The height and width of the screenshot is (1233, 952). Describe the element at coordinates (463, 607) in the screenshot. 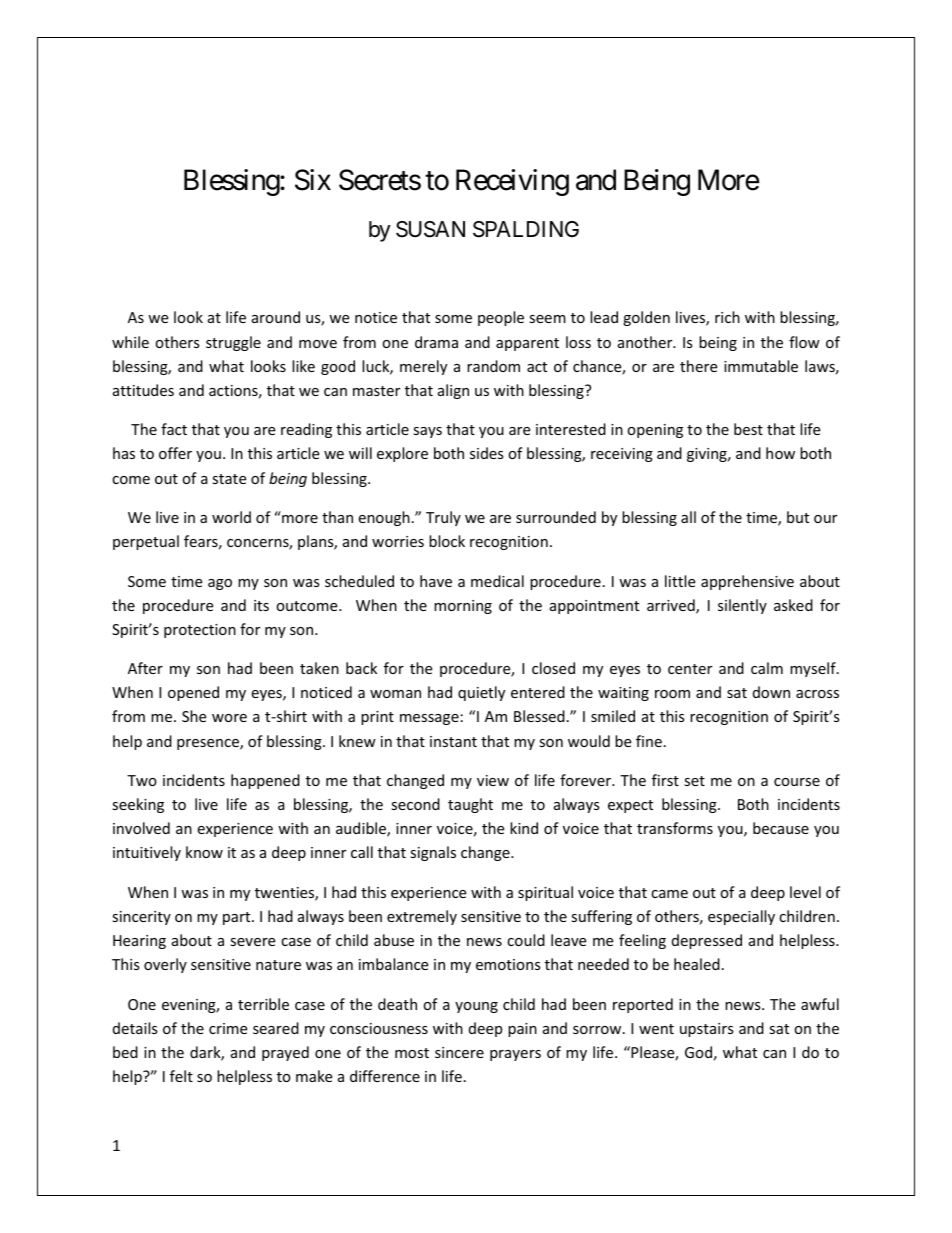

I see `morning` at that location.
